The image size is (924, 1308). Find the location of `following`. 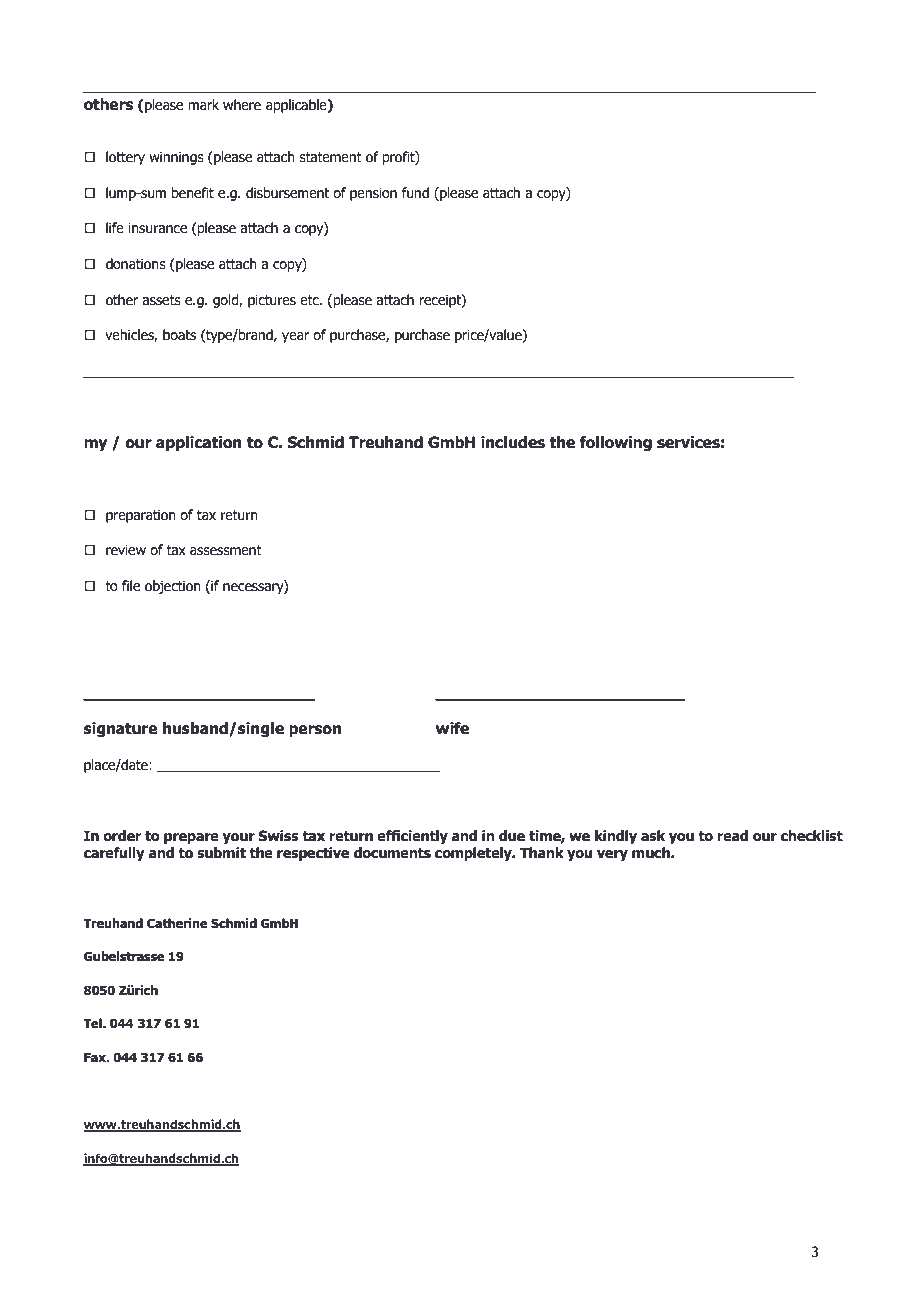

following is located at coordinates (615, 443).
